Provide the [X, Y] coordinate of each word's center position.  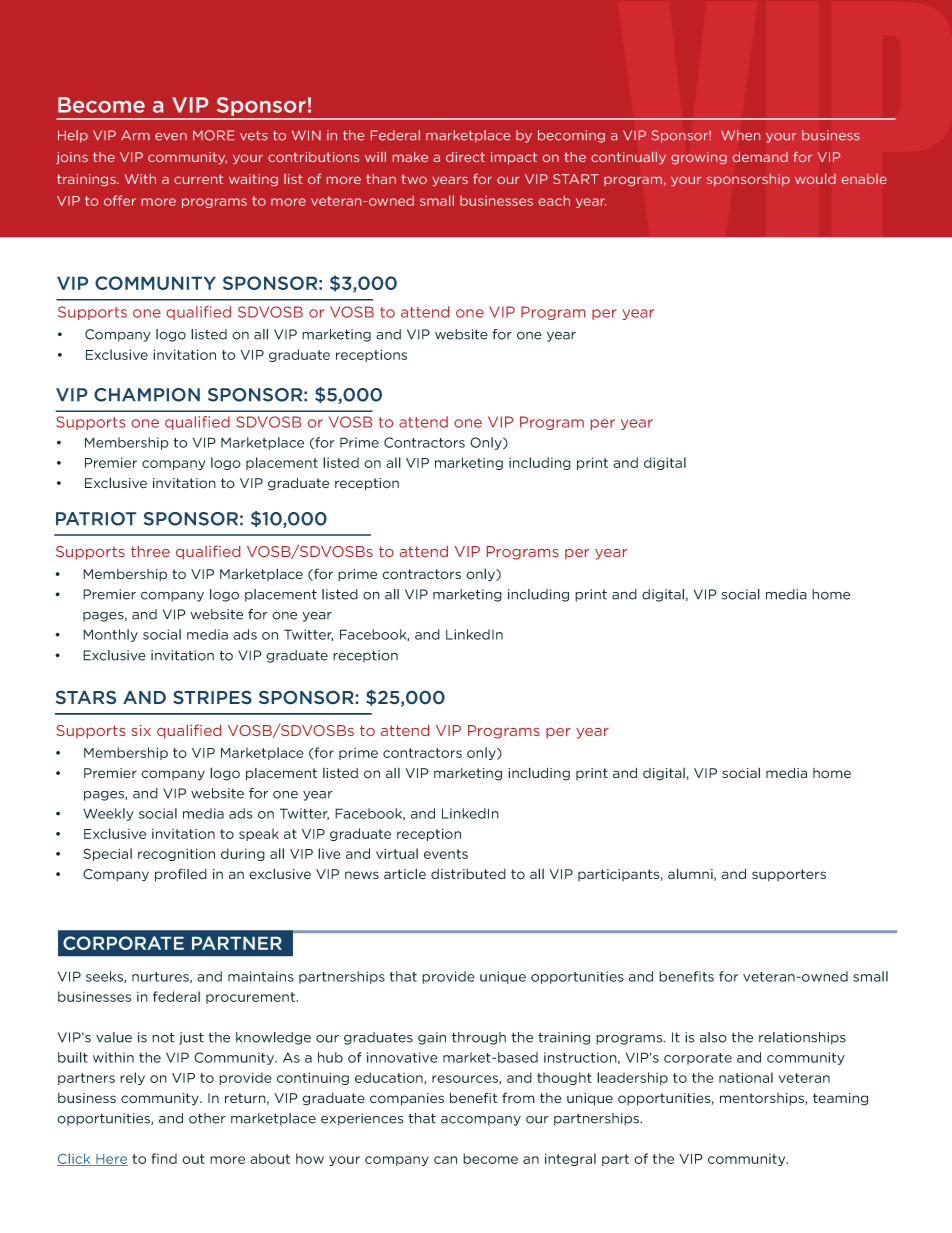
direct [465, 157]
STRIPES [213, 697]
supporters [789, 875]
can [445, 1160]
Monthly [110, 635]
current [198, 179]
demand [760, 157]
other [207, 1118]
